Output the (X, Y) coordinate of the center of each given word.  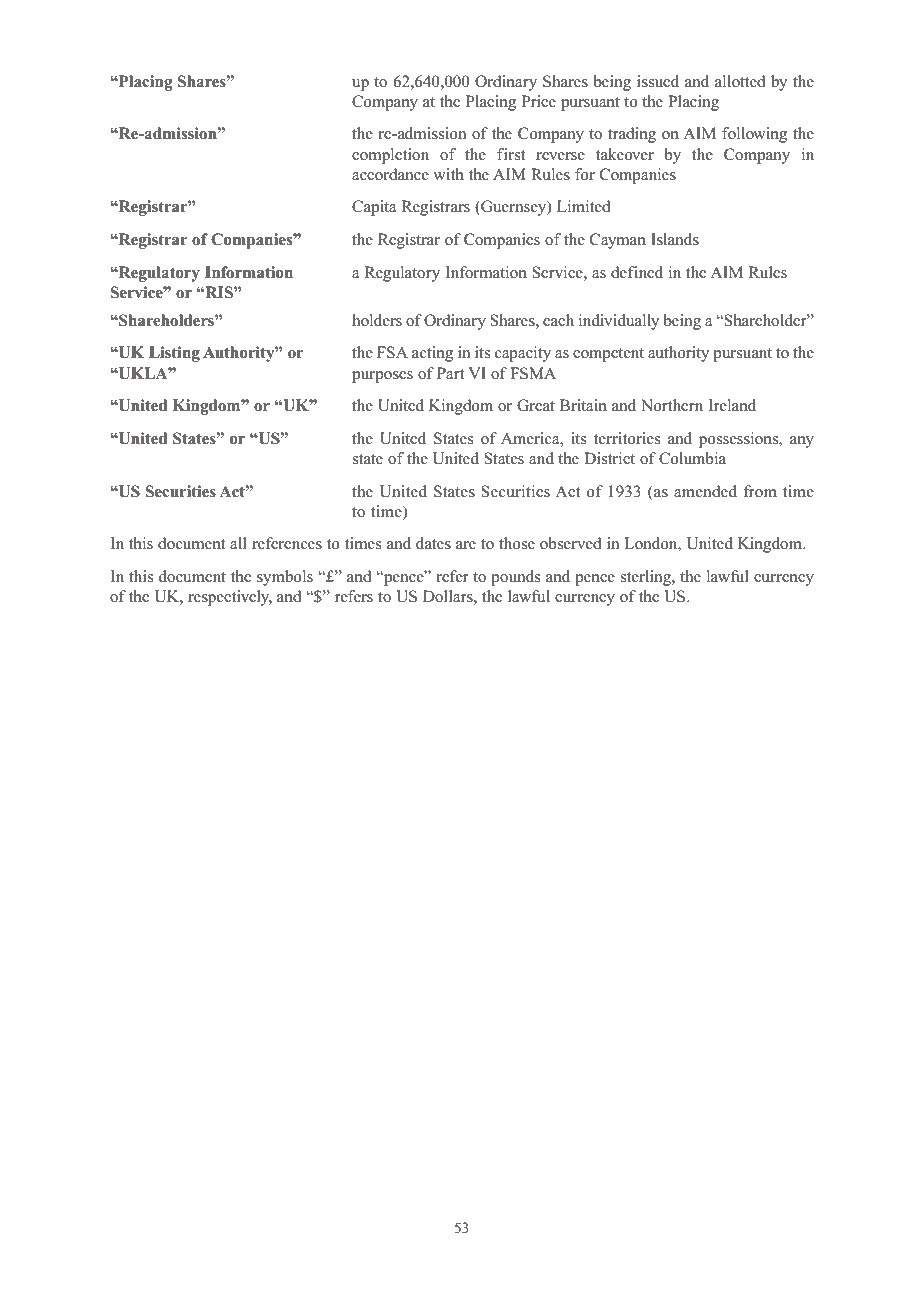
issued (658, 81)
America (531, 438)
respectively (230, 598)
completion (390, 156)
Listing (174, 354)
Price (539, 101)
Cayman (618, 241)
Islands (675, 239)
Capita (374, 208)
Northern (672, 405)
